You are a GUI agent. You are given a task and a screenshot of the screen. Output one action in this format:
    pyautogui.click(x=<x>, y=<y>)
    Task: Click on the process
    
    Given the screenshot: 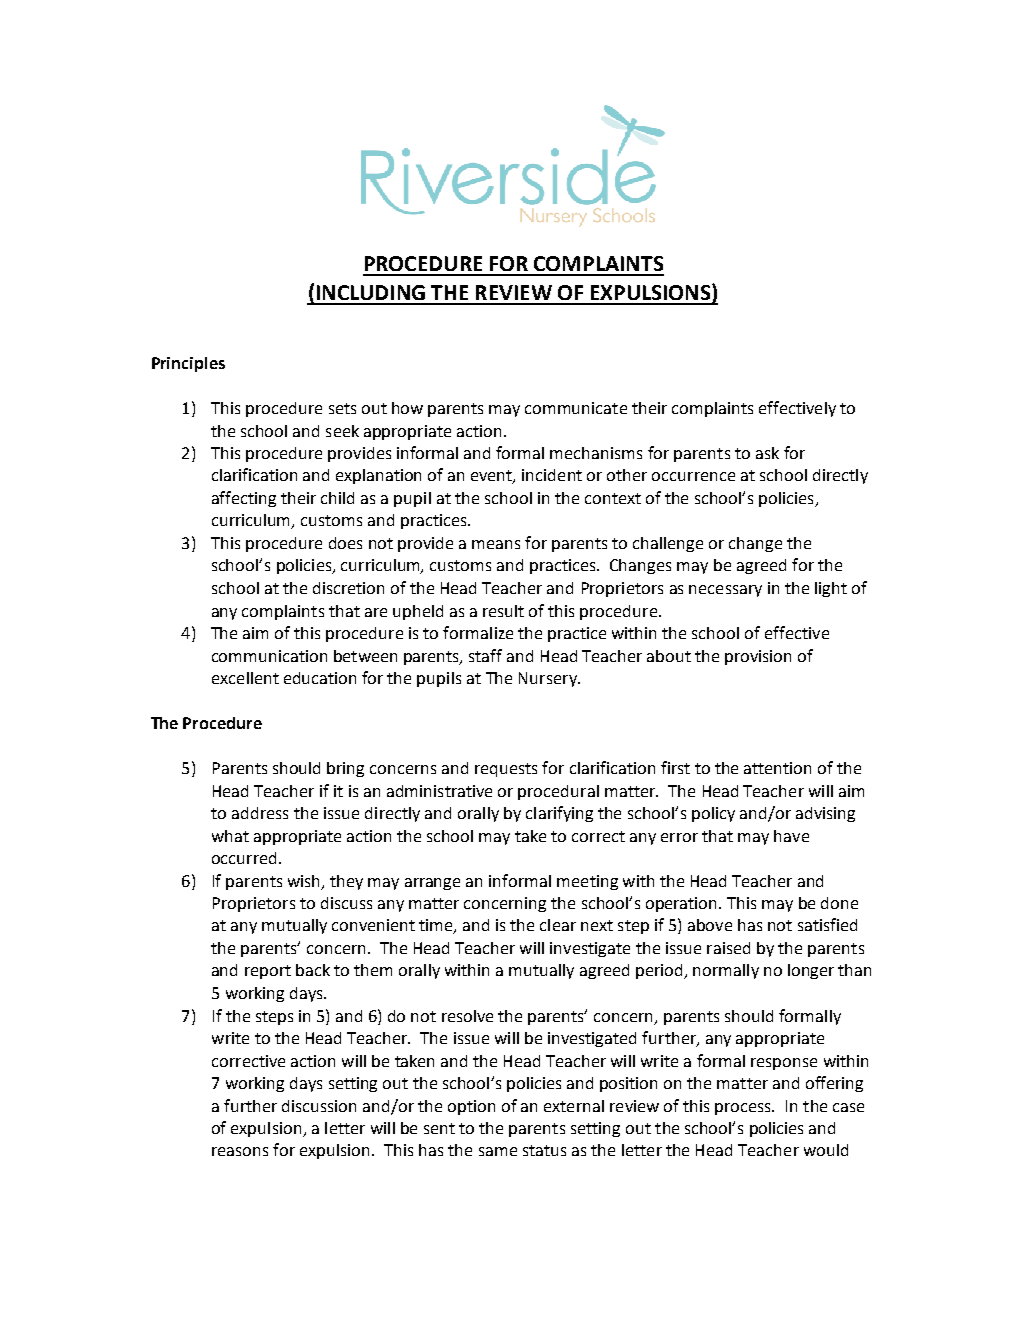 What is the action you would take?
    pyautogui.click(x=744, y=1109)
